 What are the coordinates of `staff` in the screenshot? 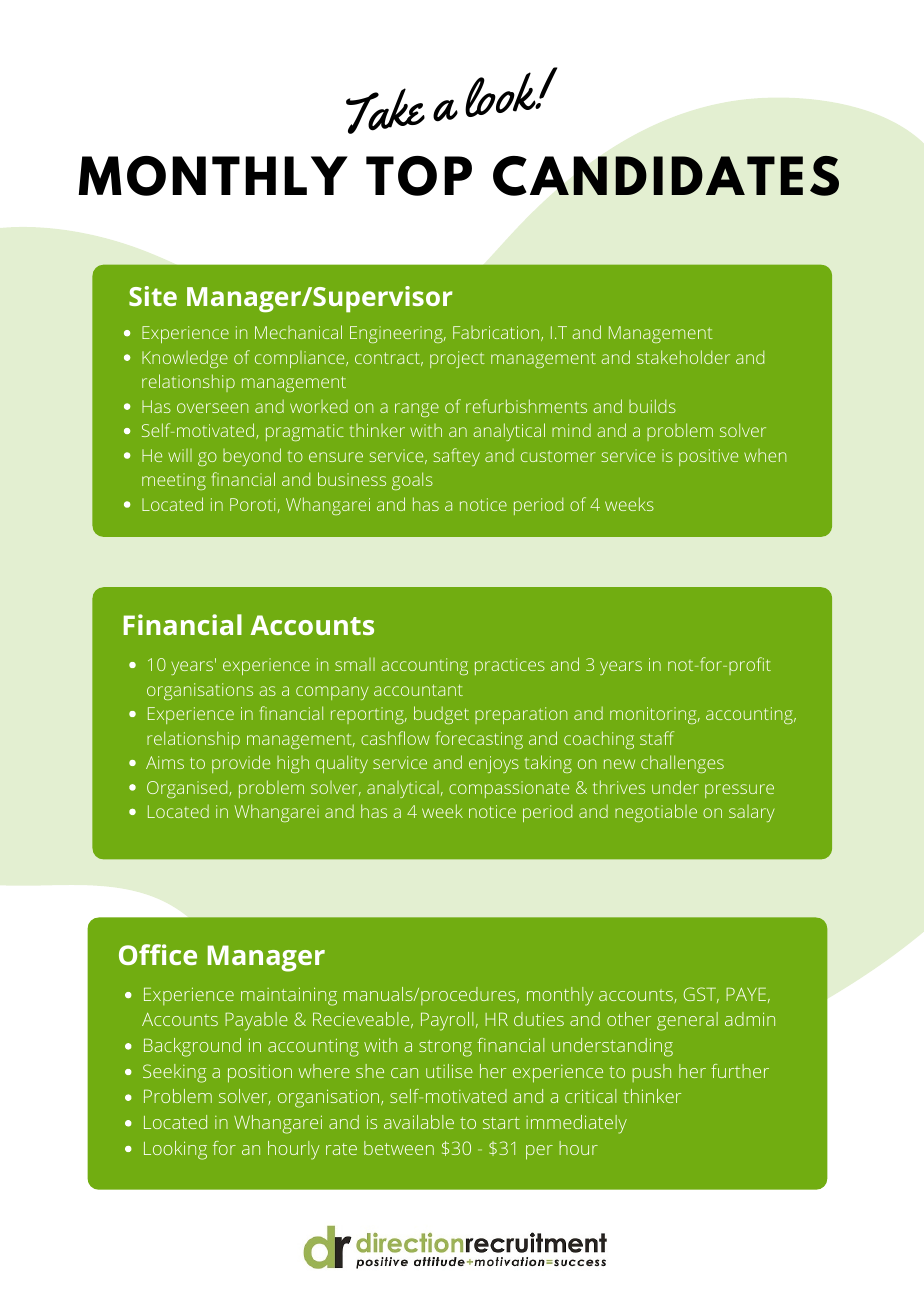 It's located at (657, 738).
